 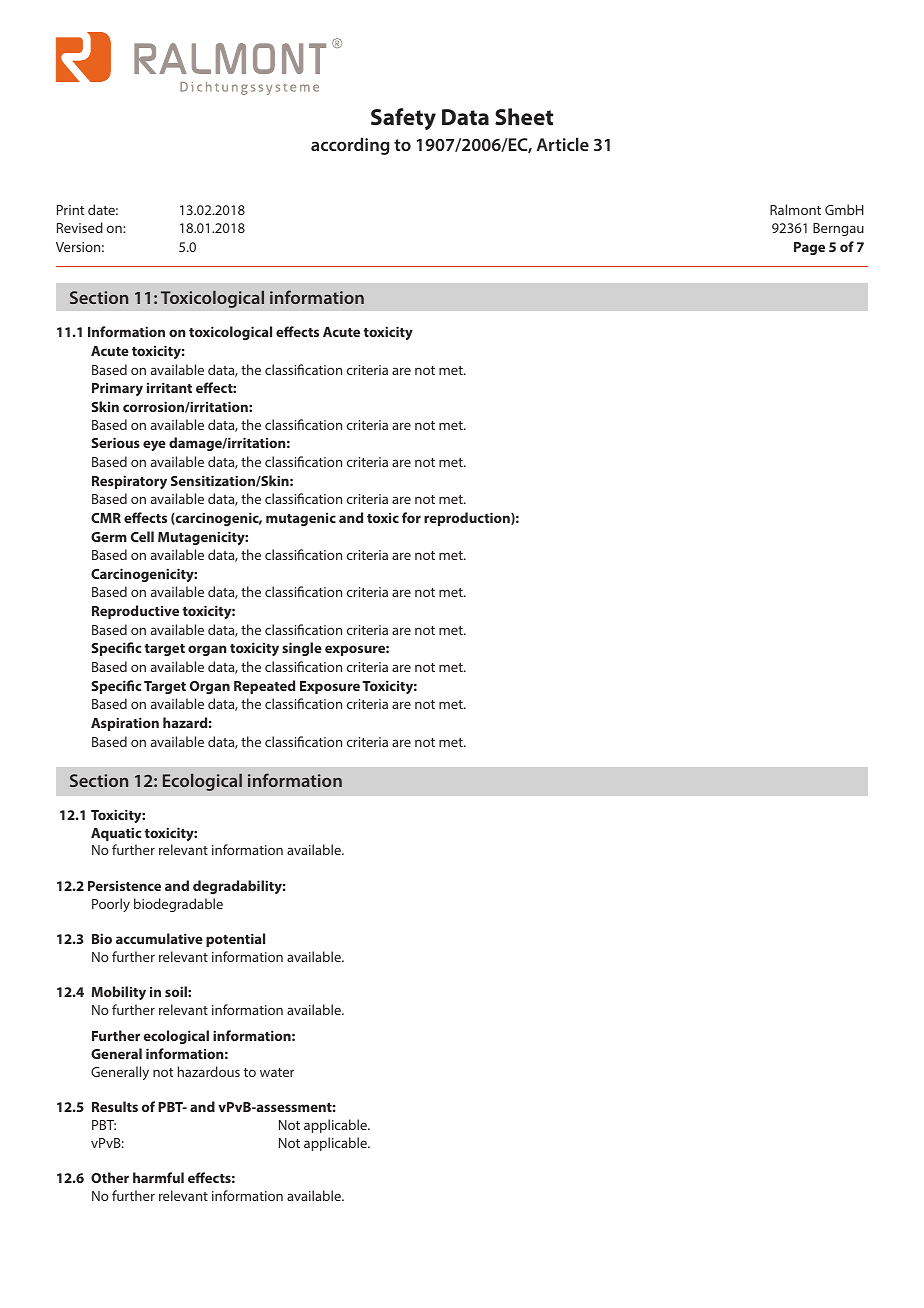 I want to click on Persistence, so click(x=124, y=886).
